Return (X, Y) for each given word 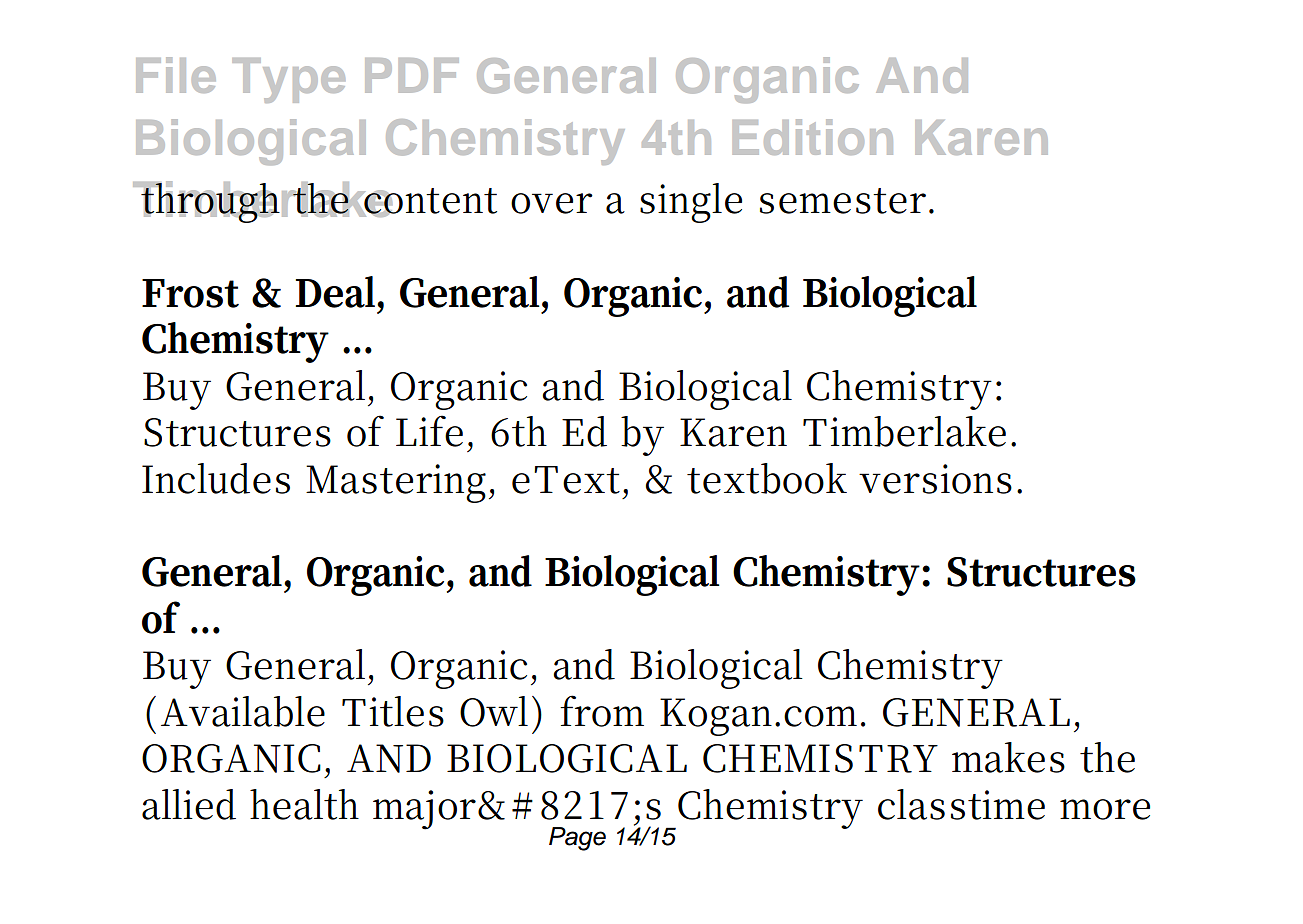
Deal (337, 292)
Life (429, 431)
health (304, 804)
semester (843, 201)
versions (935, 479)
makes (1008, 757)
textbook (767, 478)
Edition (813, 137)
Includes (216, 478)
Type (288, 80)
